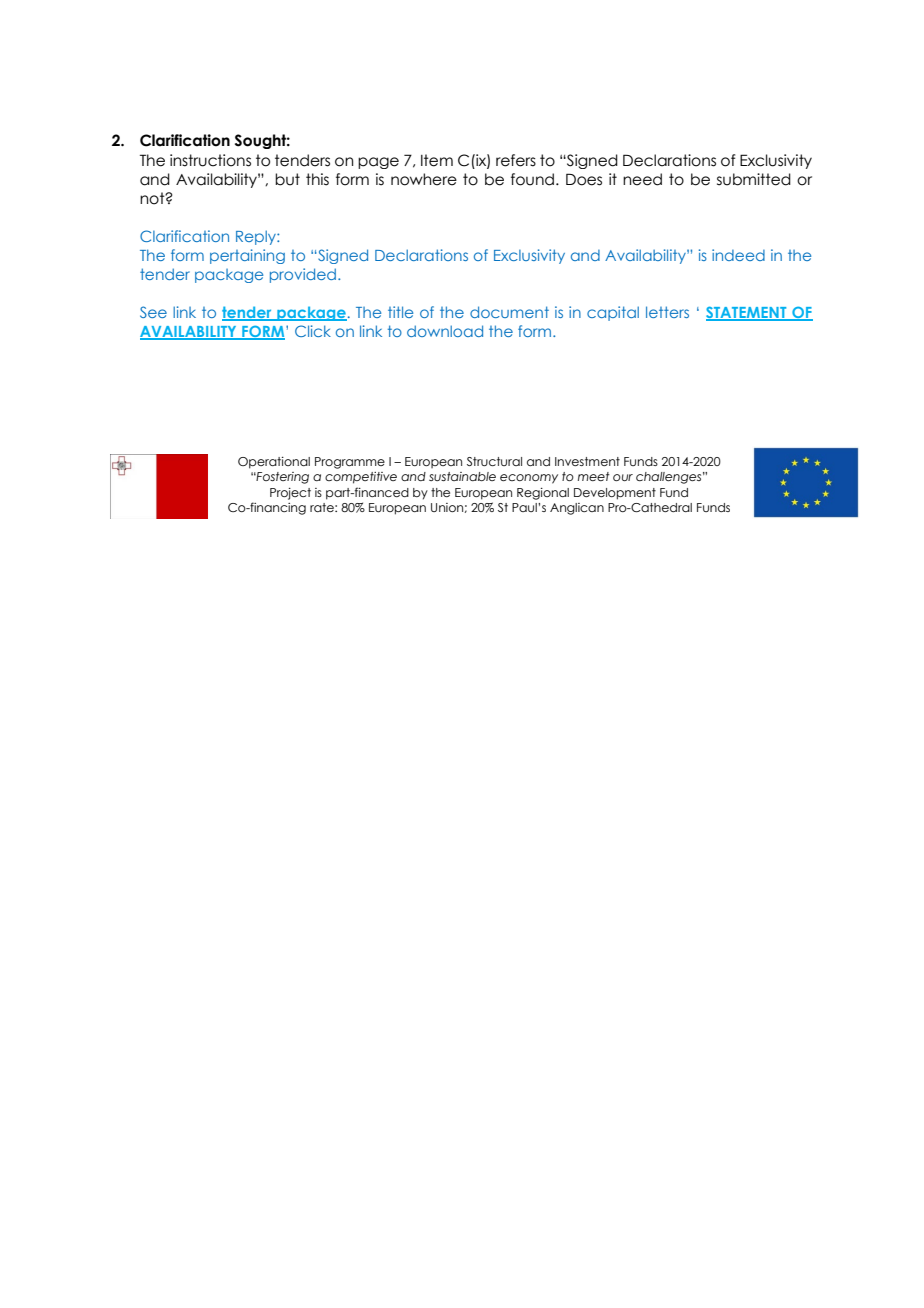 This page has height=1308, width=924. I want to click on Investment, so click(587, 461).
